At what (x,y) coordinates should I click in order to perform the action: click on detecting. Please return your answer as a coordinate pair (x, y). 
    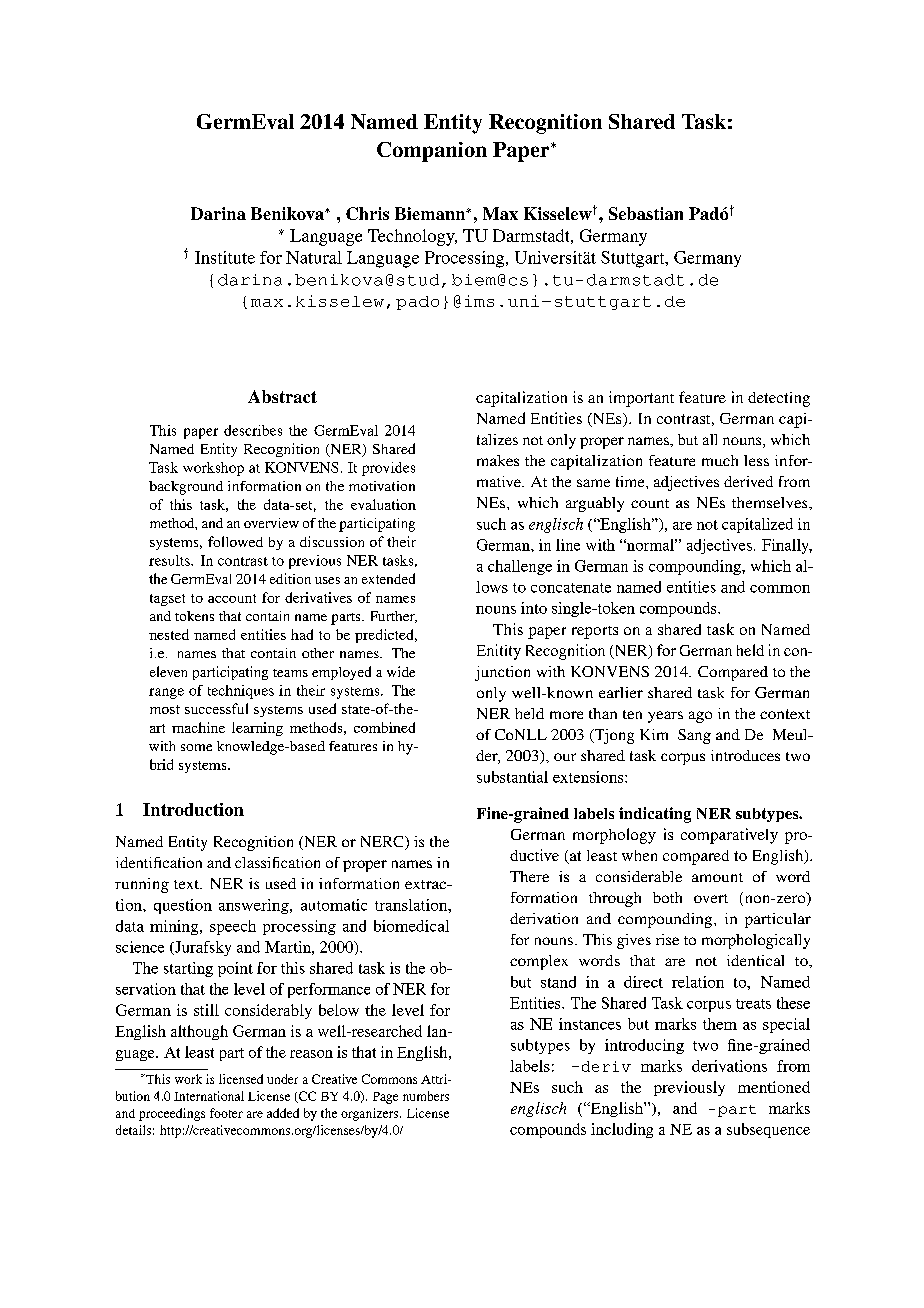
    Looking at the image, I should click on (779, 399).
